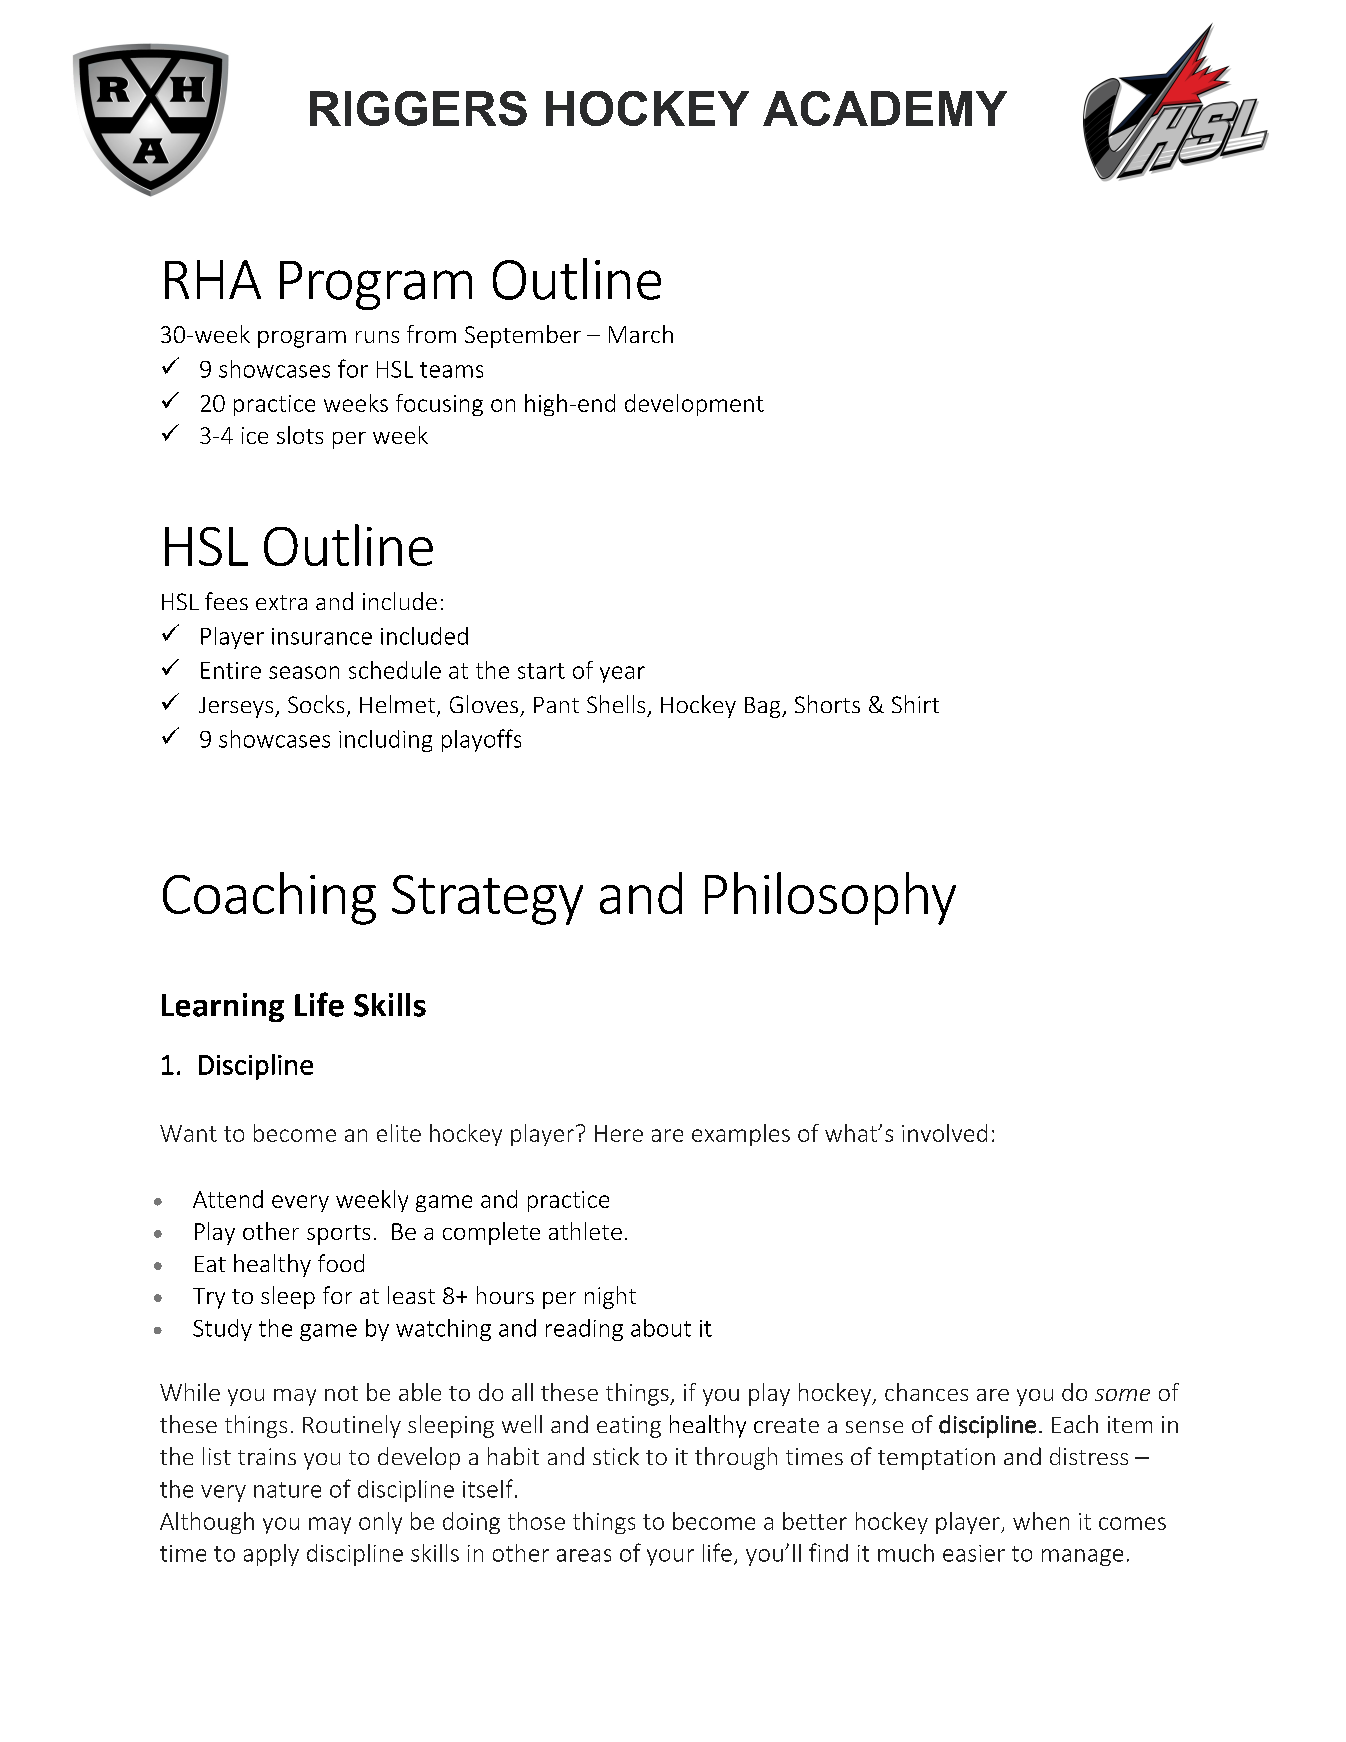 The height and width of the screenshot is (1742, 1346). I want to click on when, so click(1041, 1521).
